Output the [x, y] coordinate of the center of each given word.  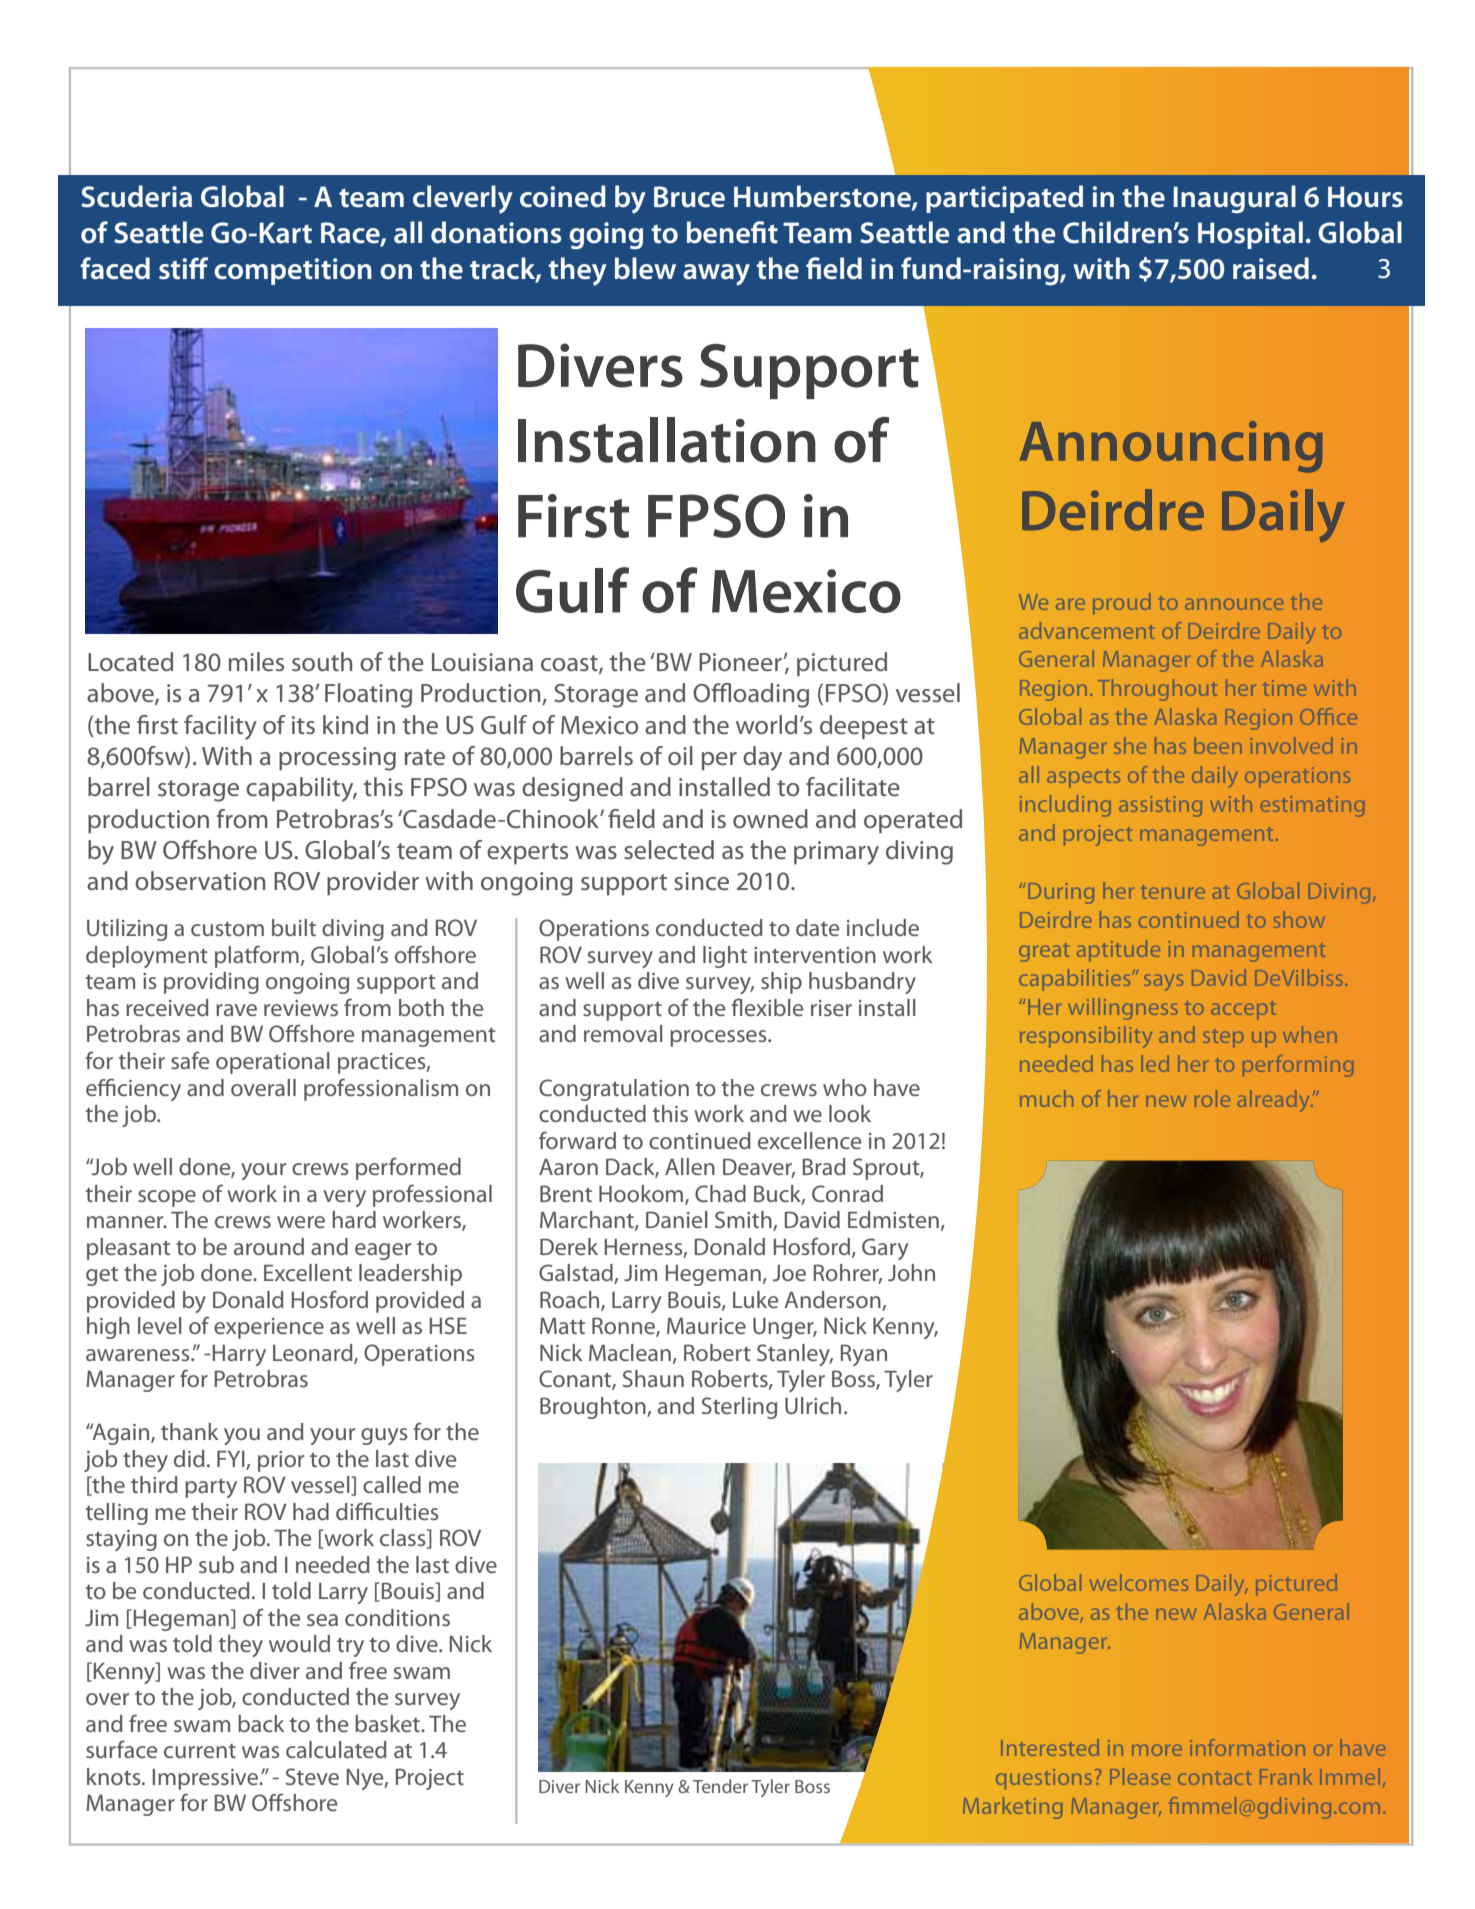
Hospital [1250, 235]
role [1212, 1098]
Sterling [739, 1408]
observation [200, 881]
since [701, 881]
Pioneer [741, 662]
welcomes [1139, 1582]
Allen [690, 1166]
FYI [231, 1459]
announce [1234, 604]
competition [293, 271]
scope [167, 1198]
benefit [732, 232]
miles [256, 662]
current [200, 1751]
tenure [1173, 892]
